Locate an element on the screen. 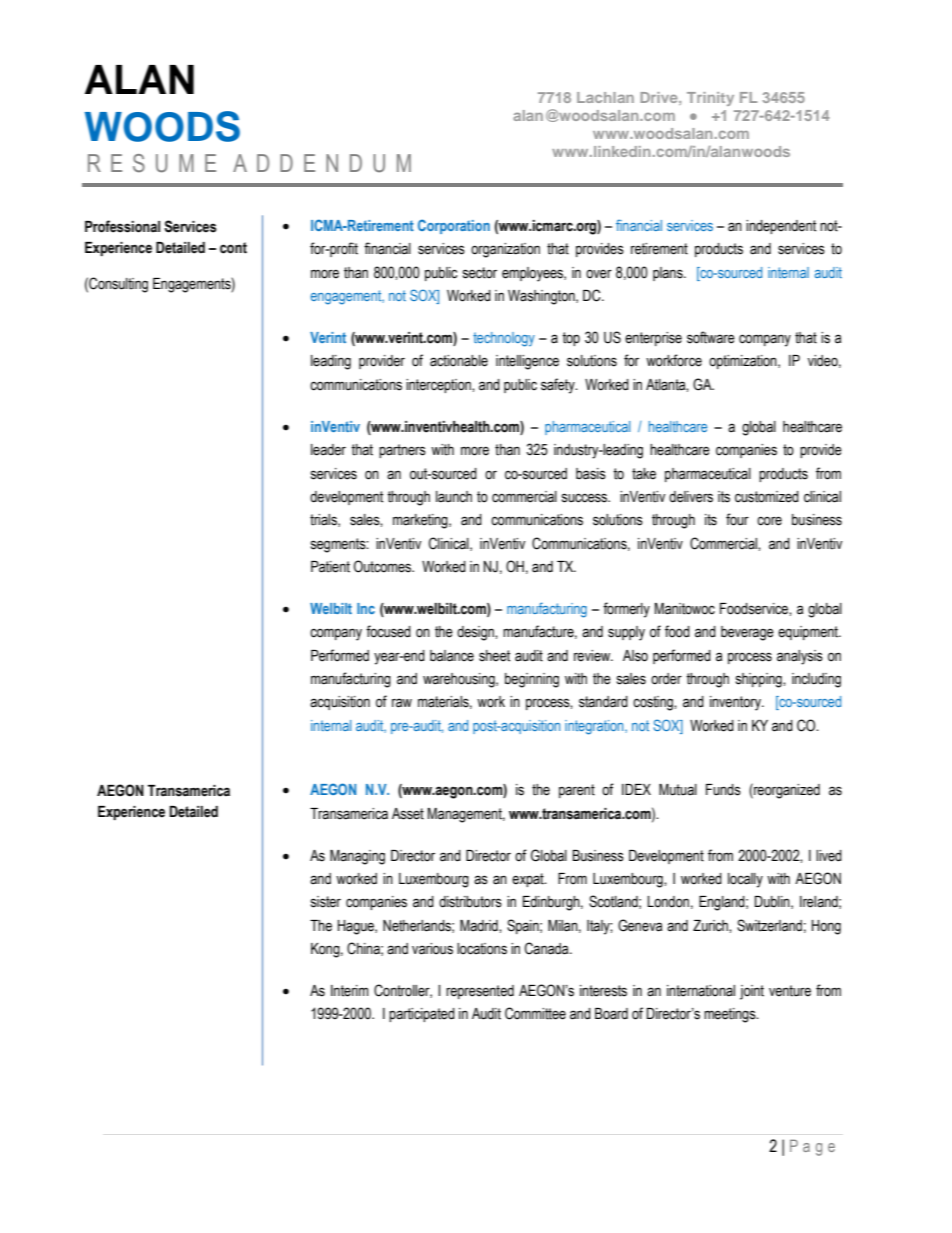  Professional is located at coordinates (122, 226).
